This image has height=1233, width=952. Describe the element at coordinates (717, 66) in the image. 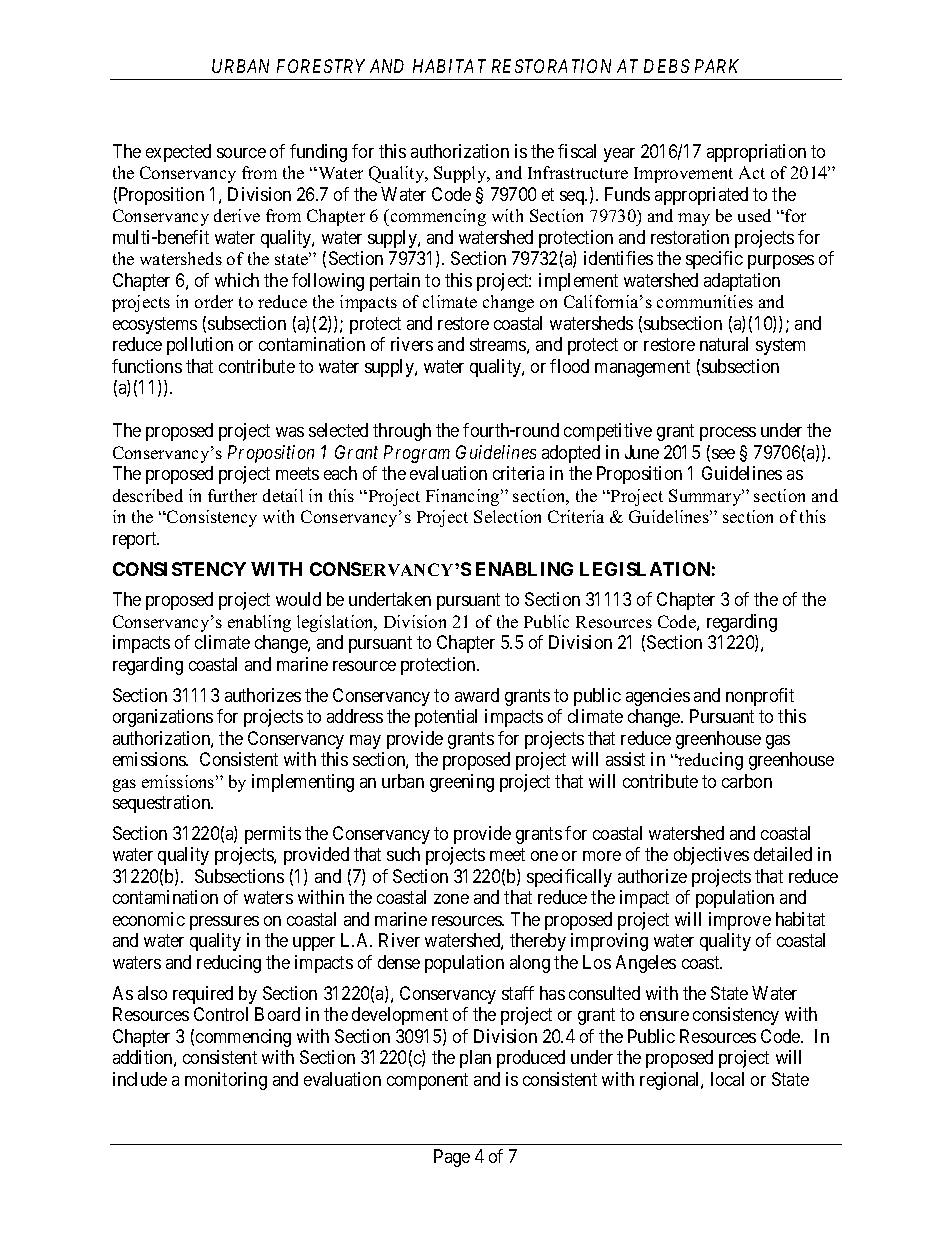

I see `PARK` at that location.
